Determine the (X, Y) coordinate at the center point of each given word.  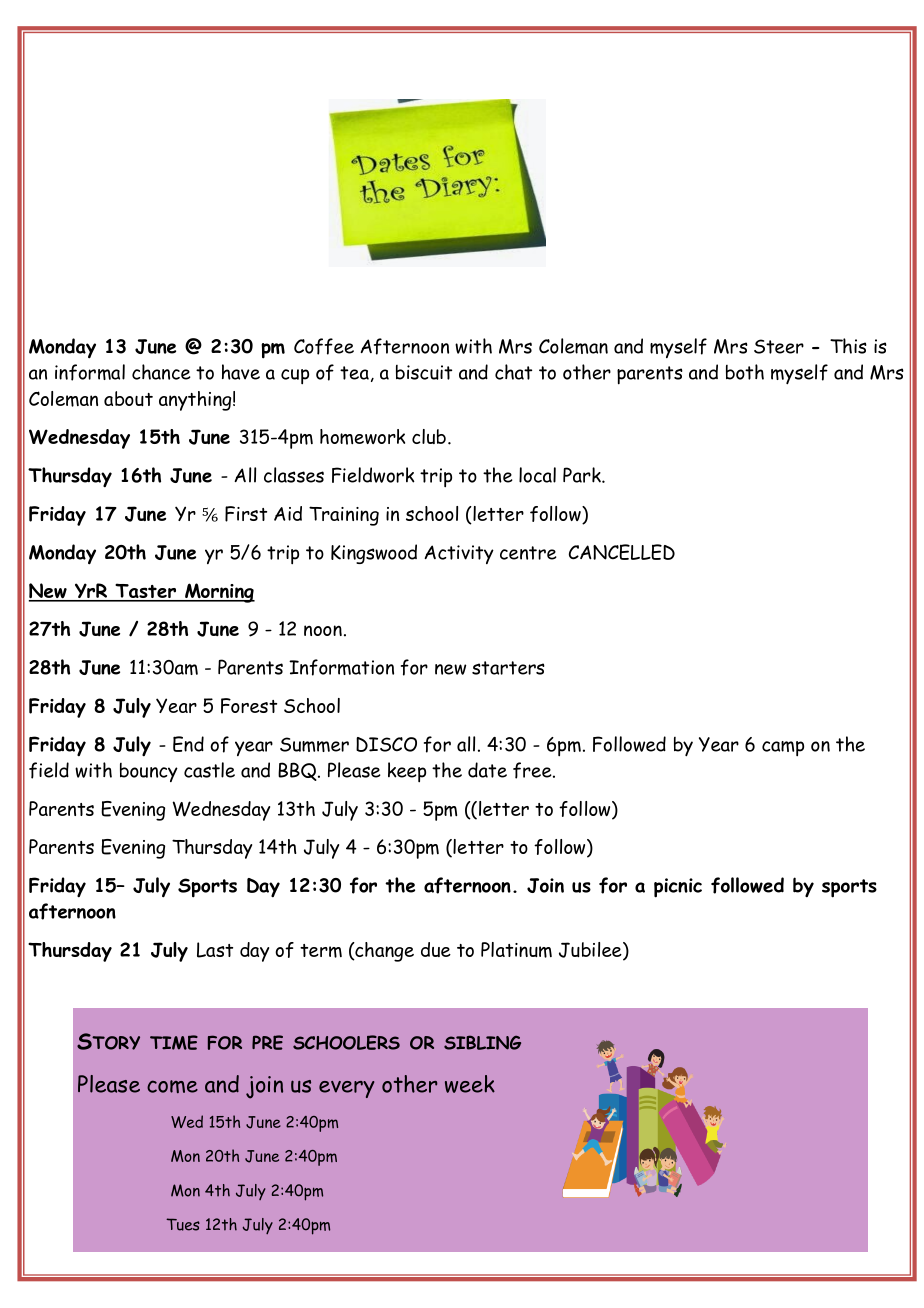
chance (161, 372)
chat (513, 372)
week (470, 1084)
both (745, 372)
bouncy (149, 772)
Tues (183, 1224)
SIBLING (482, 1042)
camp (783, 748)
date (487, 770)
